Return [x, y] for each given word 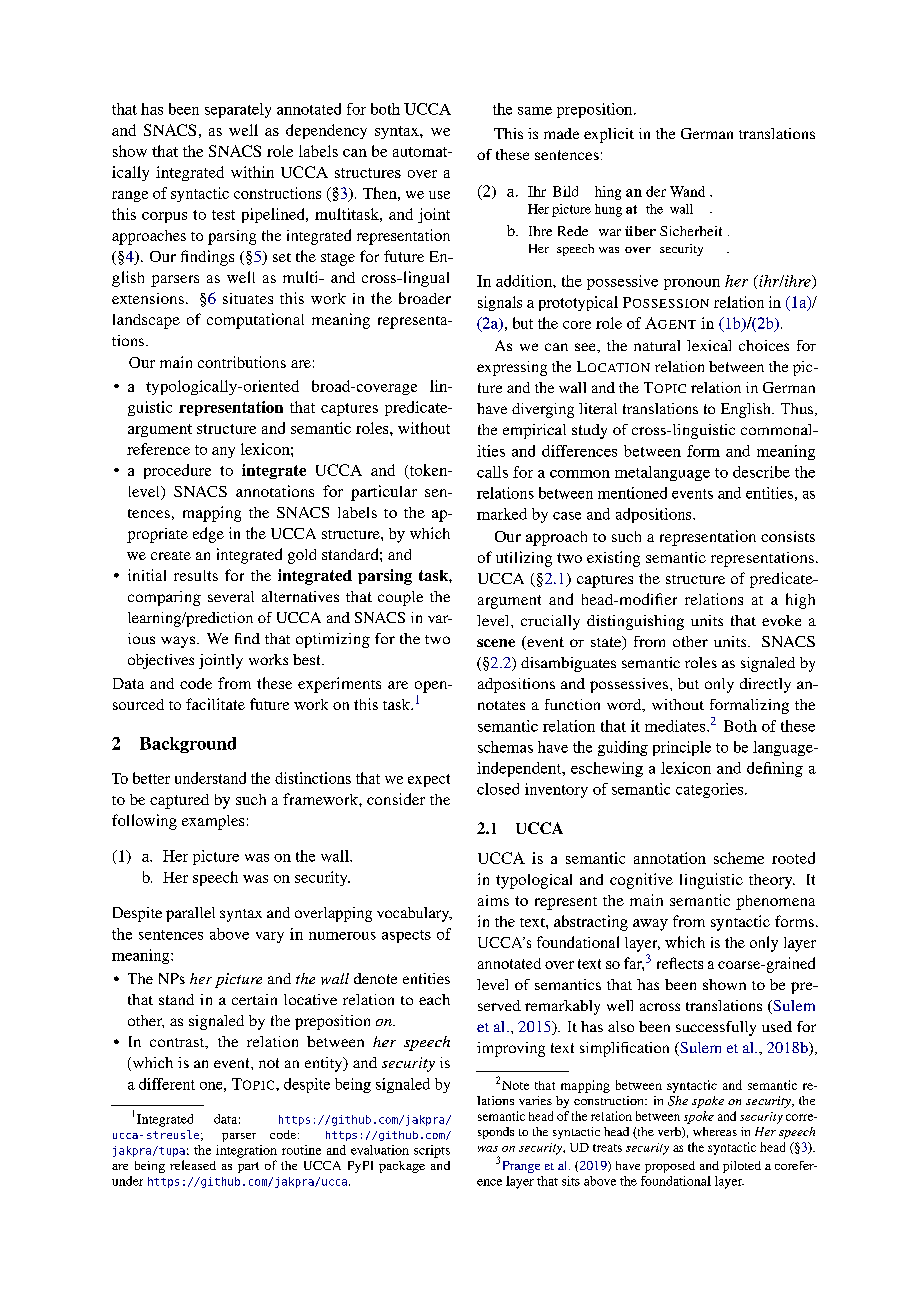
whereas [715, 1131]
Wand [687, 191]
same [535, 111]
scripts [432, 1151]
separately [238, 110]
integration [246, 1151]
